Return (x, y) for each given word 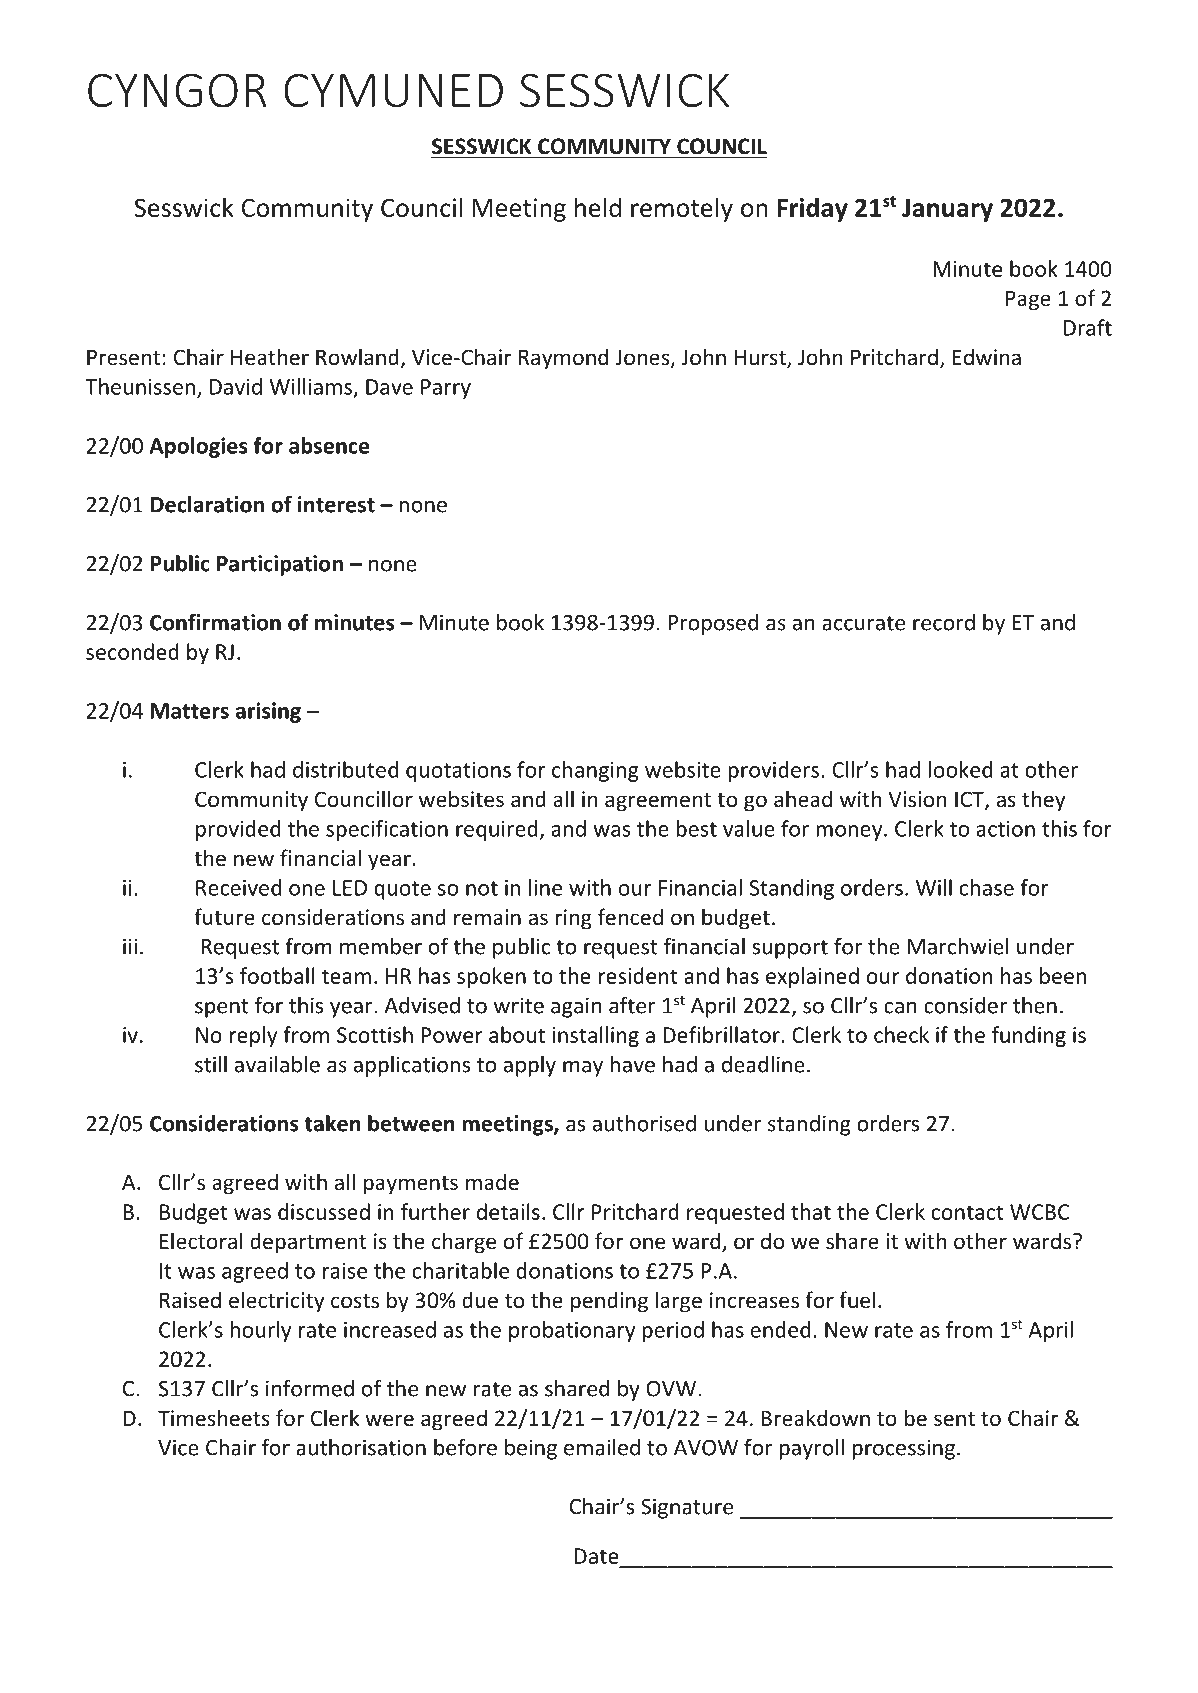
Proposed (713, 624)
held (598, 207)
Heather (270, 357)
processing (903, 1449)
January (947, 210)
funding (1029, 1036)
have (632, 1064)
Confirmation (215, 622)
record (944, 622)
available (277, 1064)
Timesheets (214, 1418)
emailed (602, 1447)
